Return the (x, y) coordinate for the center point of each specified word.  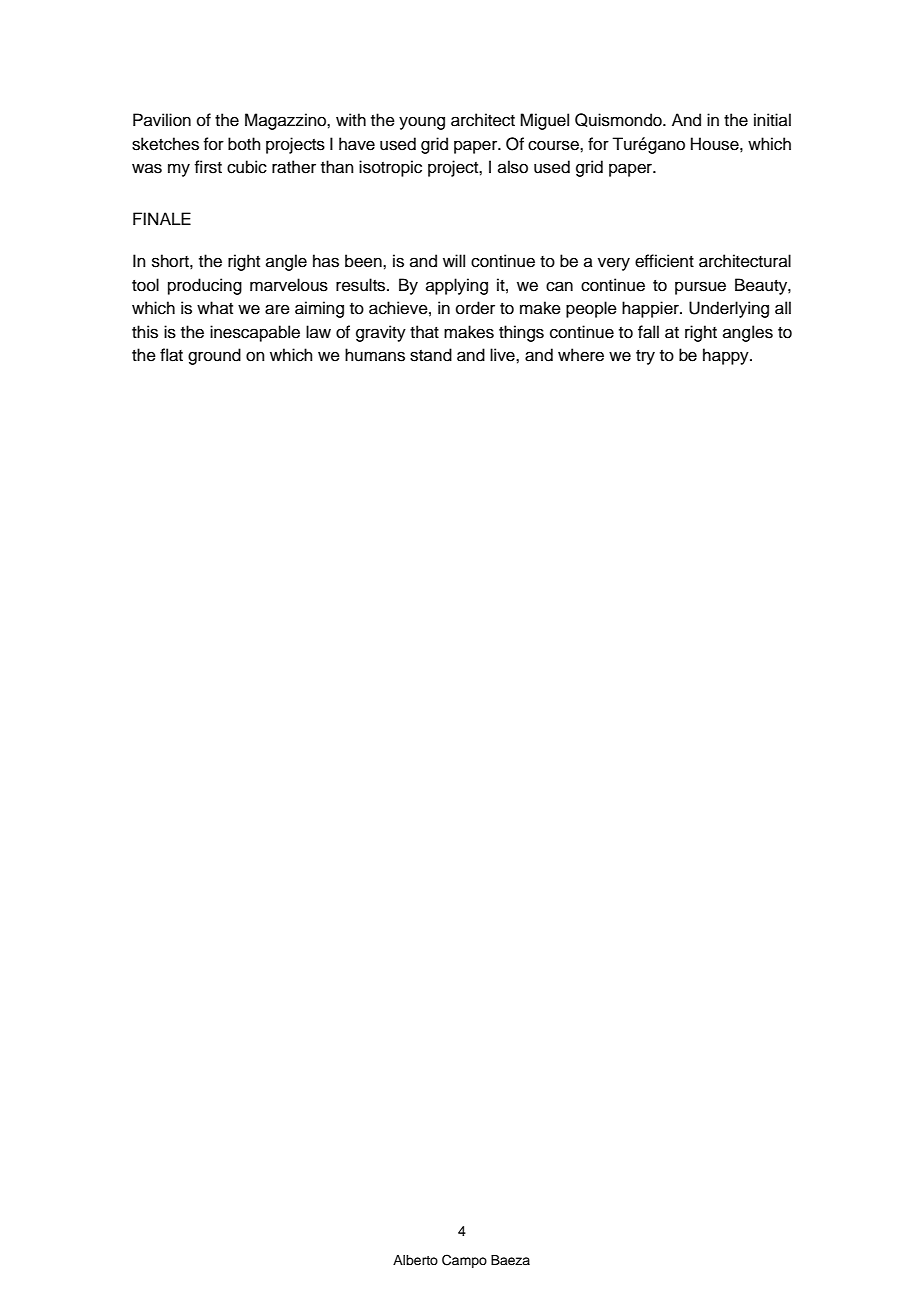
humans (375, 355)
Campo (464, 1261)
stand (431, 355)
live (503, 355)
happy (727, 356)
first (208, 167)
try (645, 357)
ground (214, 356)
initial (772, 119)
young (422, 123)
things (521, 333)
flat (171, 355)
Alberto (415, 1260)
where (581, 355)
